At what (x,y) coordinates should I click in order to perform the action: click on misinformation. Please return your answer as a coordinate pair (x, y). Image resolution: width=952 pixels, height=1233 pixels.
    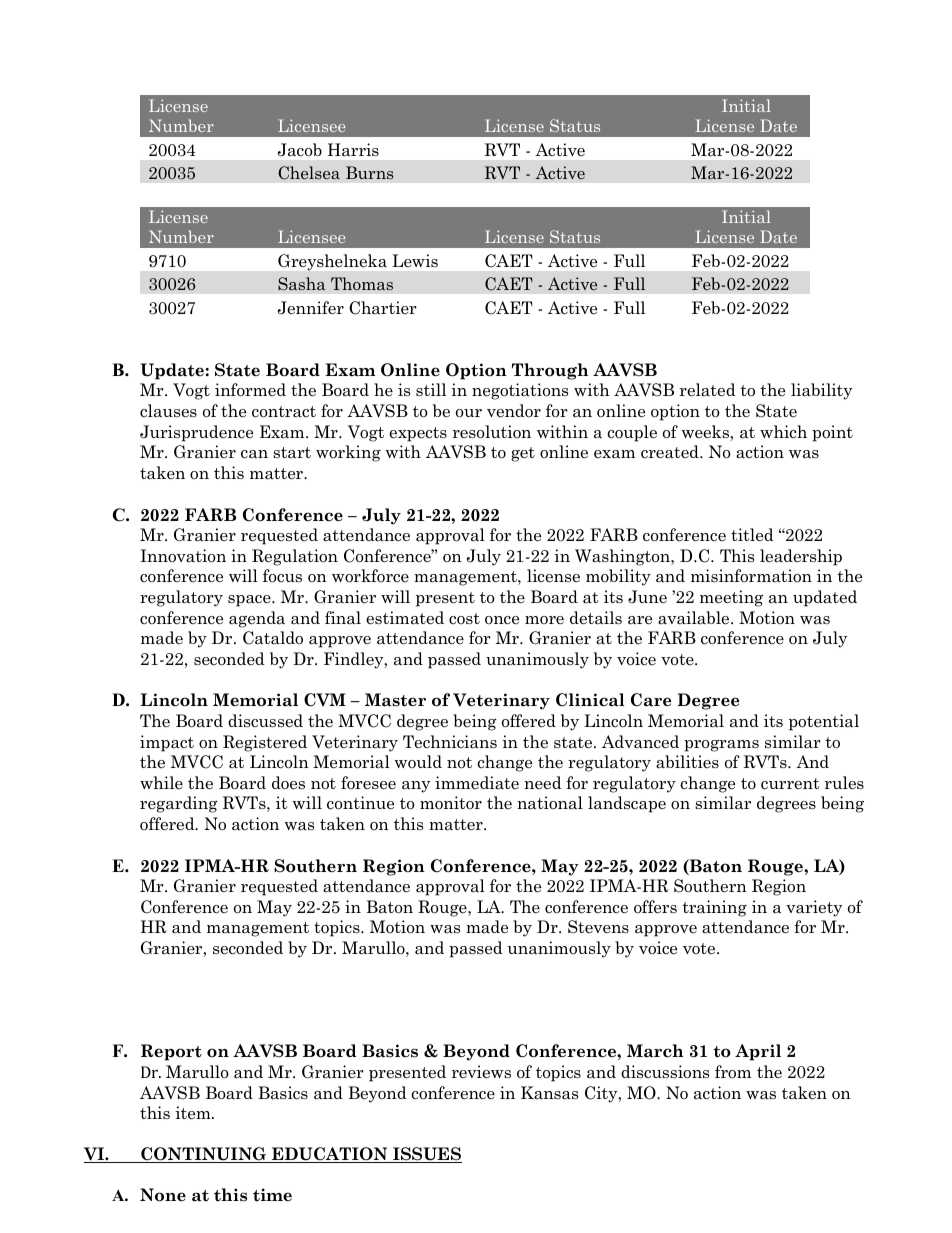
    Looking at the image, I should click on (751, 576).
